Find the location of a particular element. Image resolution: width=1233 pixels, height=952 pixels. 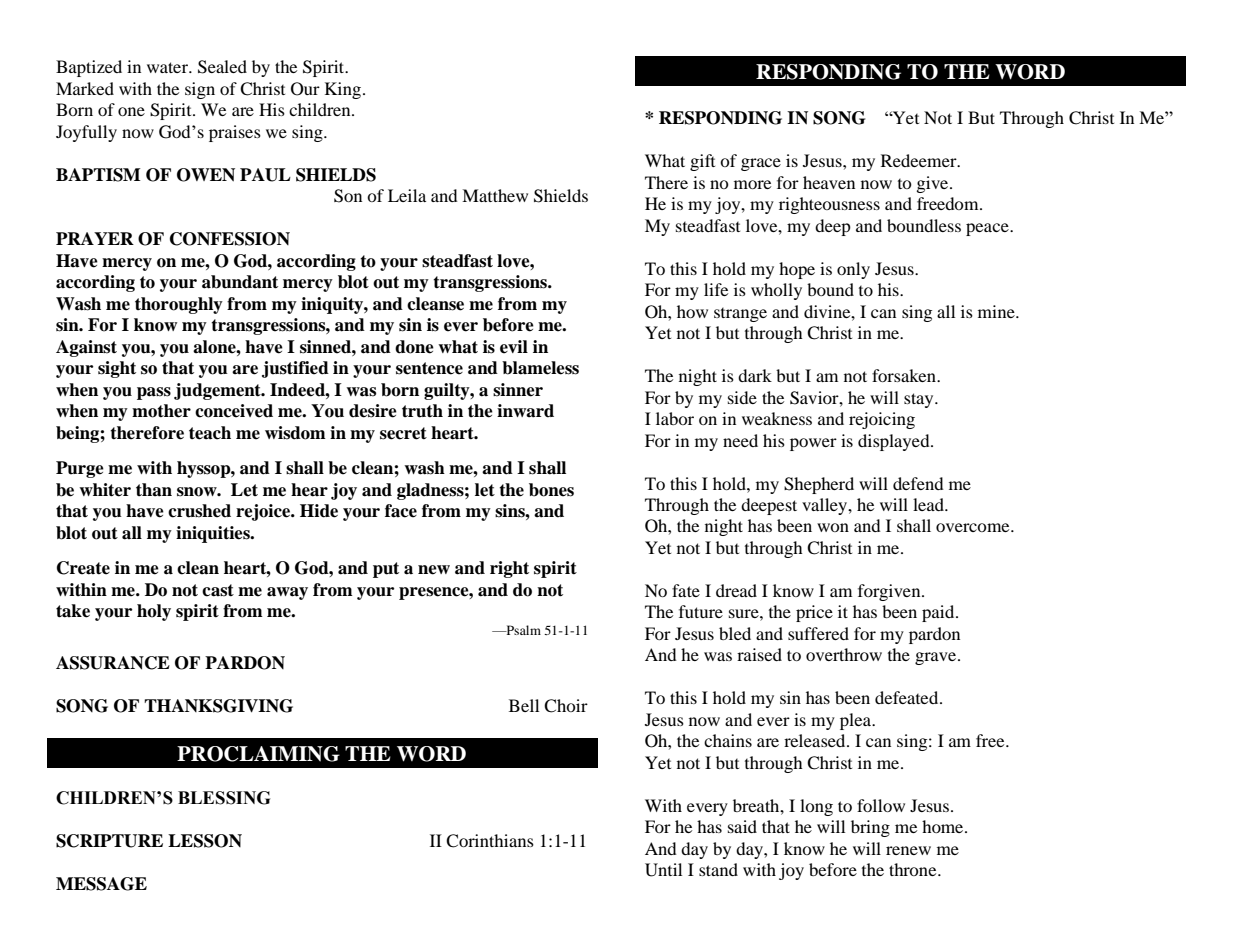

overthrow is located at coordinates (844, 654).
